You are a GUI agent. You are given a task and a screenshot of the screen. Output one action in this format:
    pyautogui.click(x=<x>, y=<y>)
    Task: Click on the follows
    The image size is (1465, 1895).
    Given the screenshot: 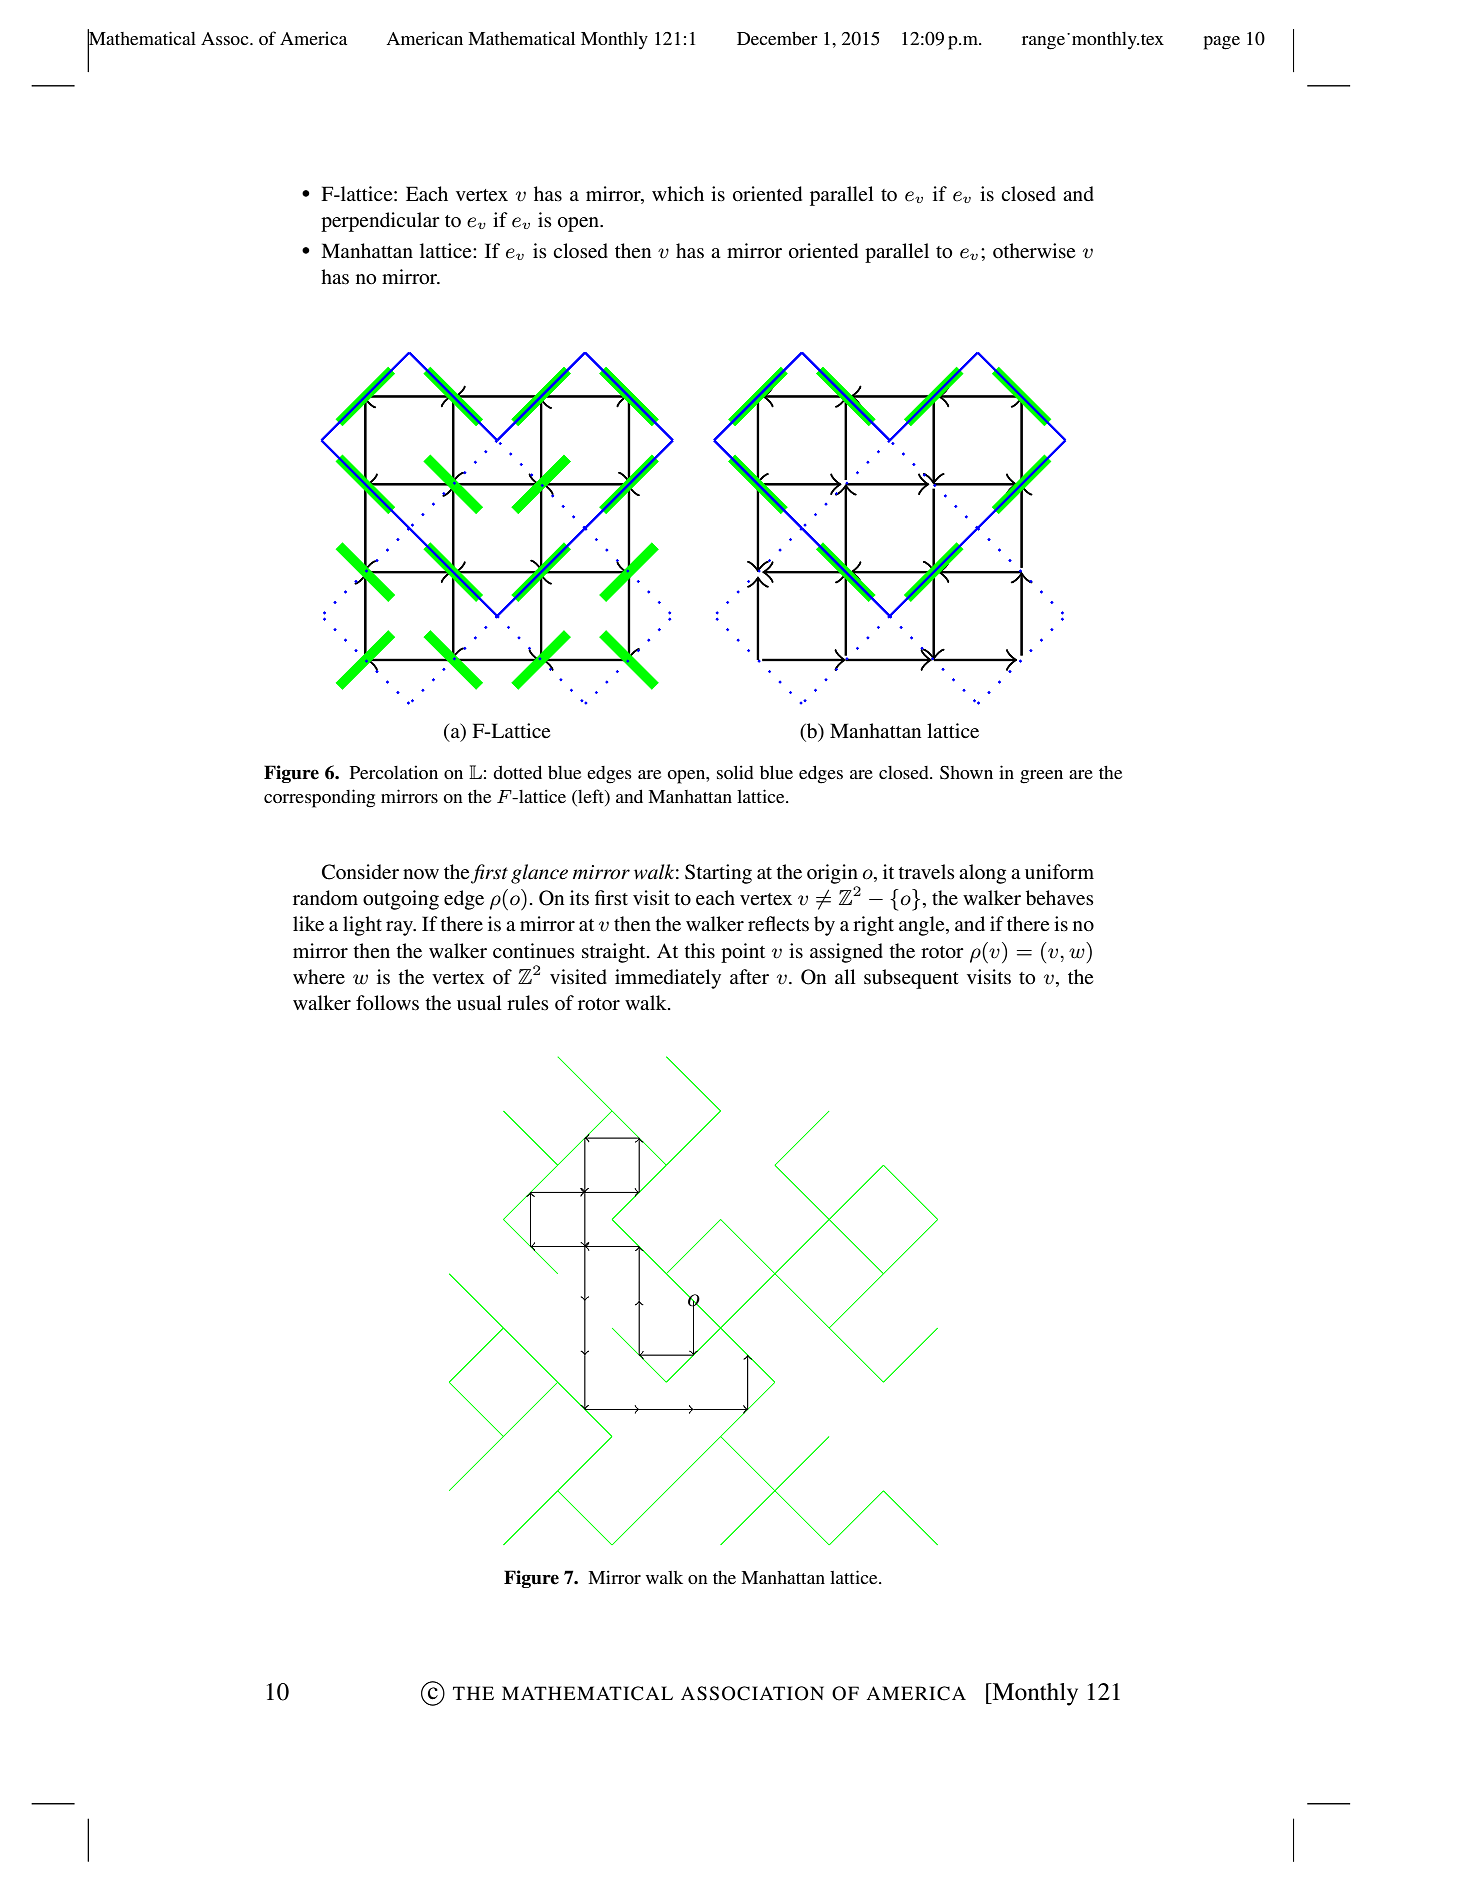 What is the action you would take?
    pyautogui.click(x=387, y=1003)
